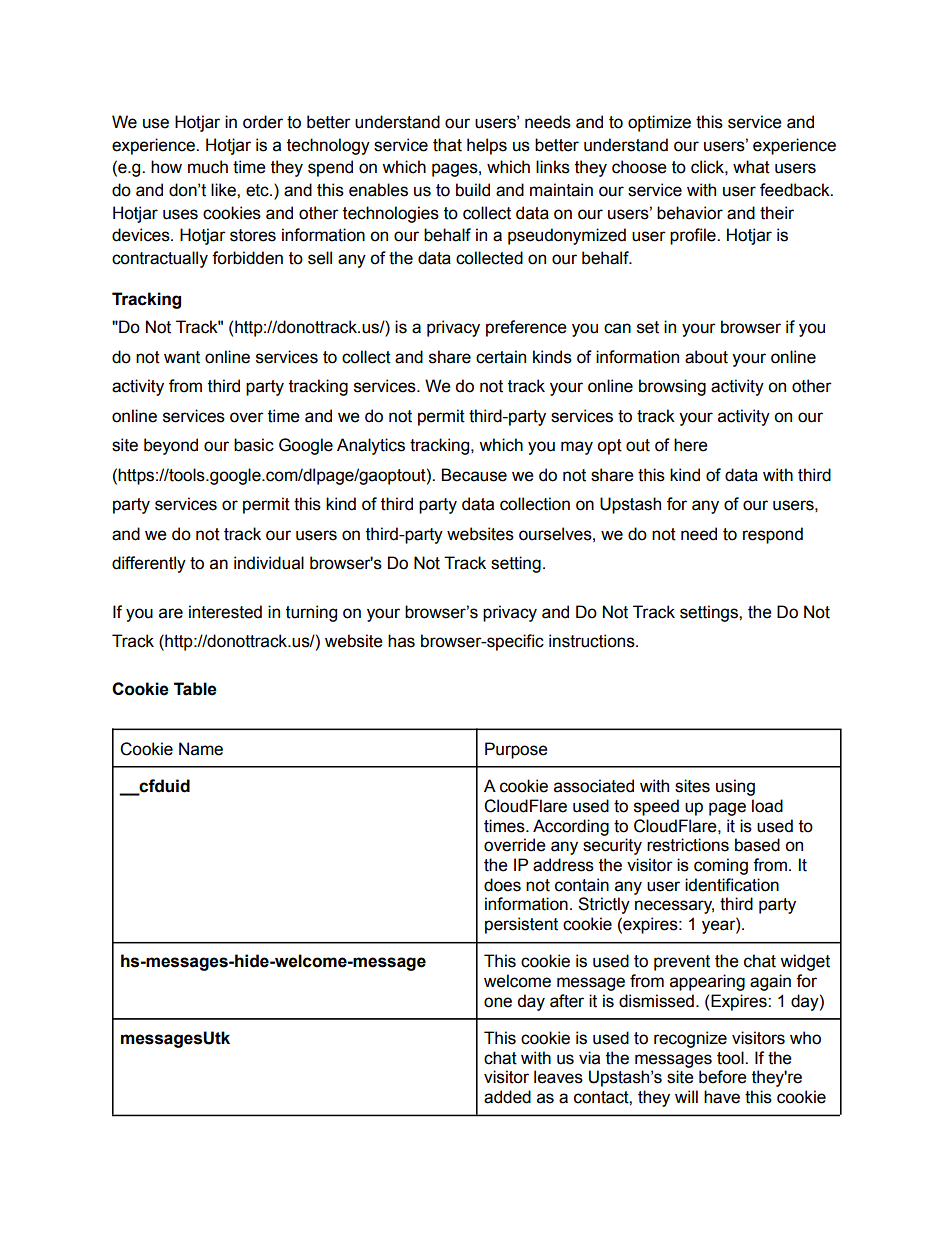 The height and width of the document is (1233, 952). I want to click on certain, so click(501, 357).
